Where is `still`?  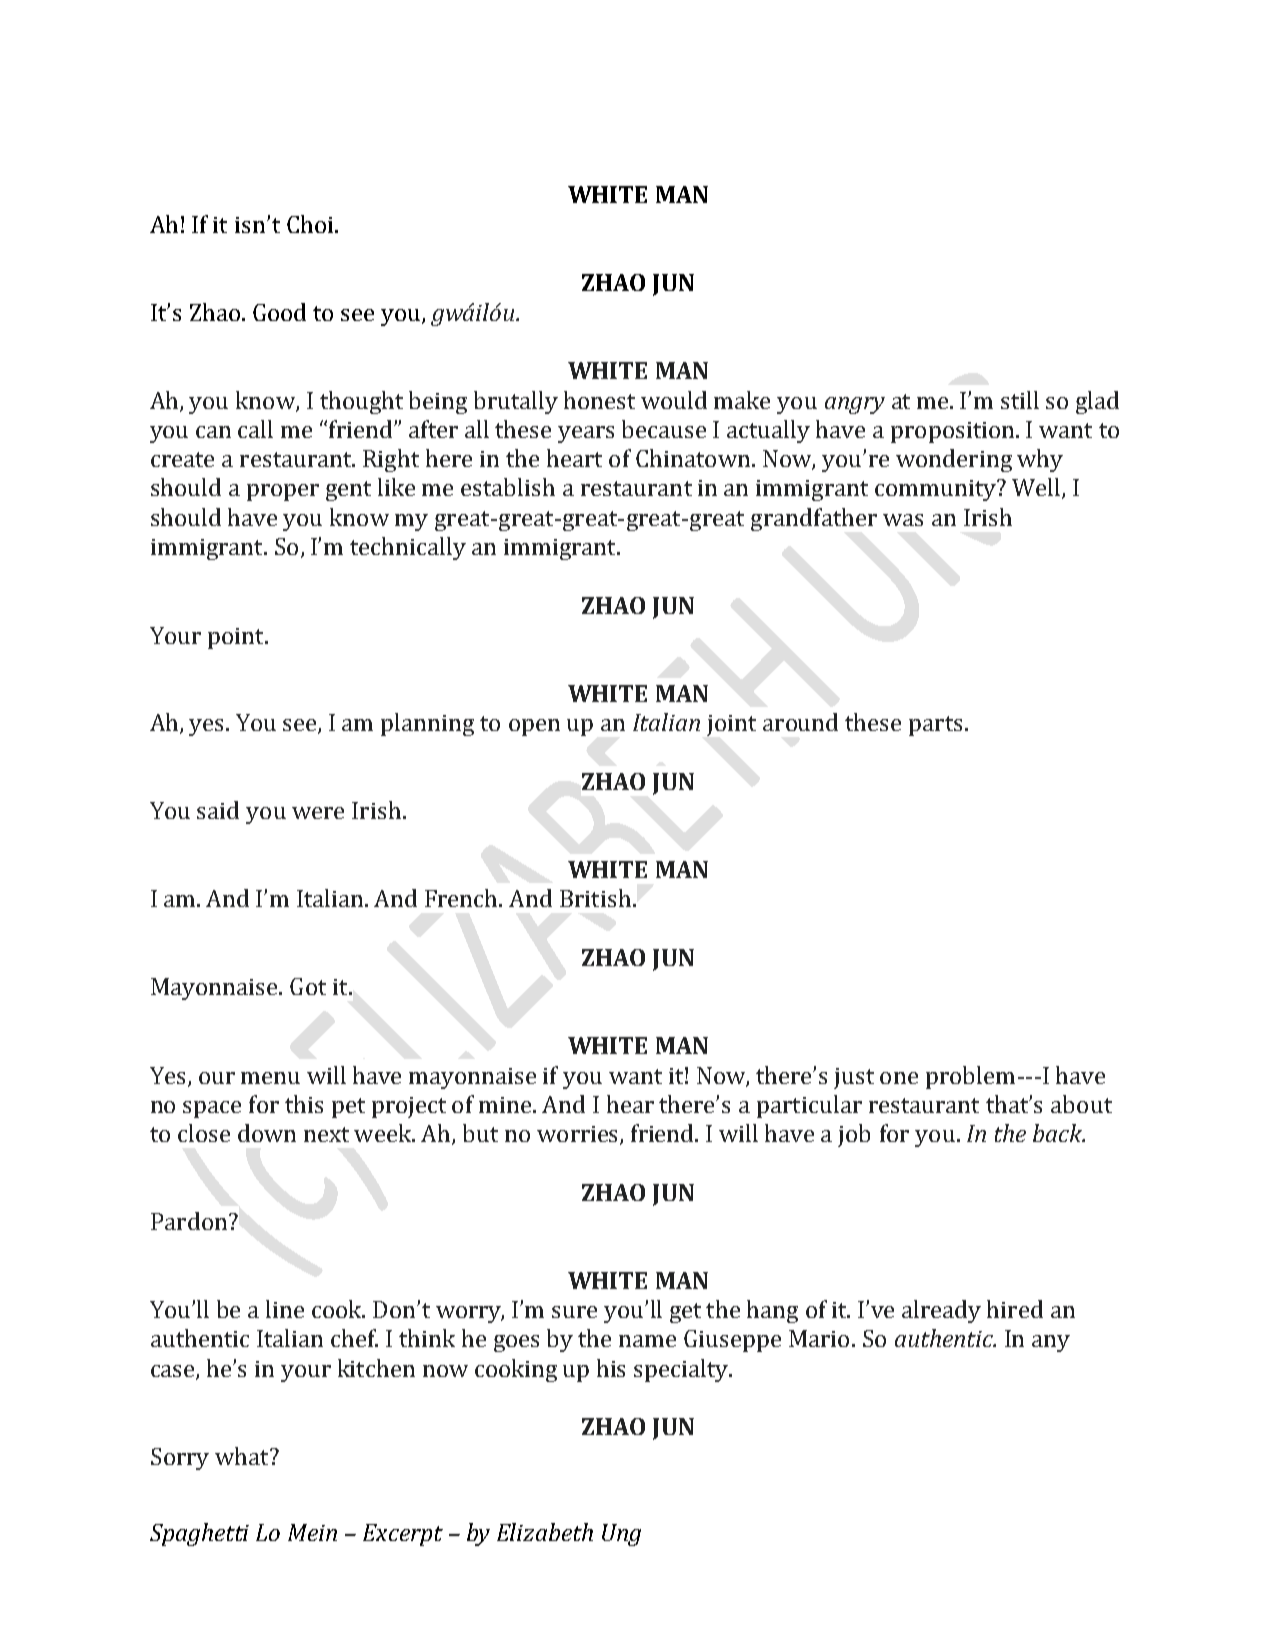 still is located at coordinates (1020, 400).
